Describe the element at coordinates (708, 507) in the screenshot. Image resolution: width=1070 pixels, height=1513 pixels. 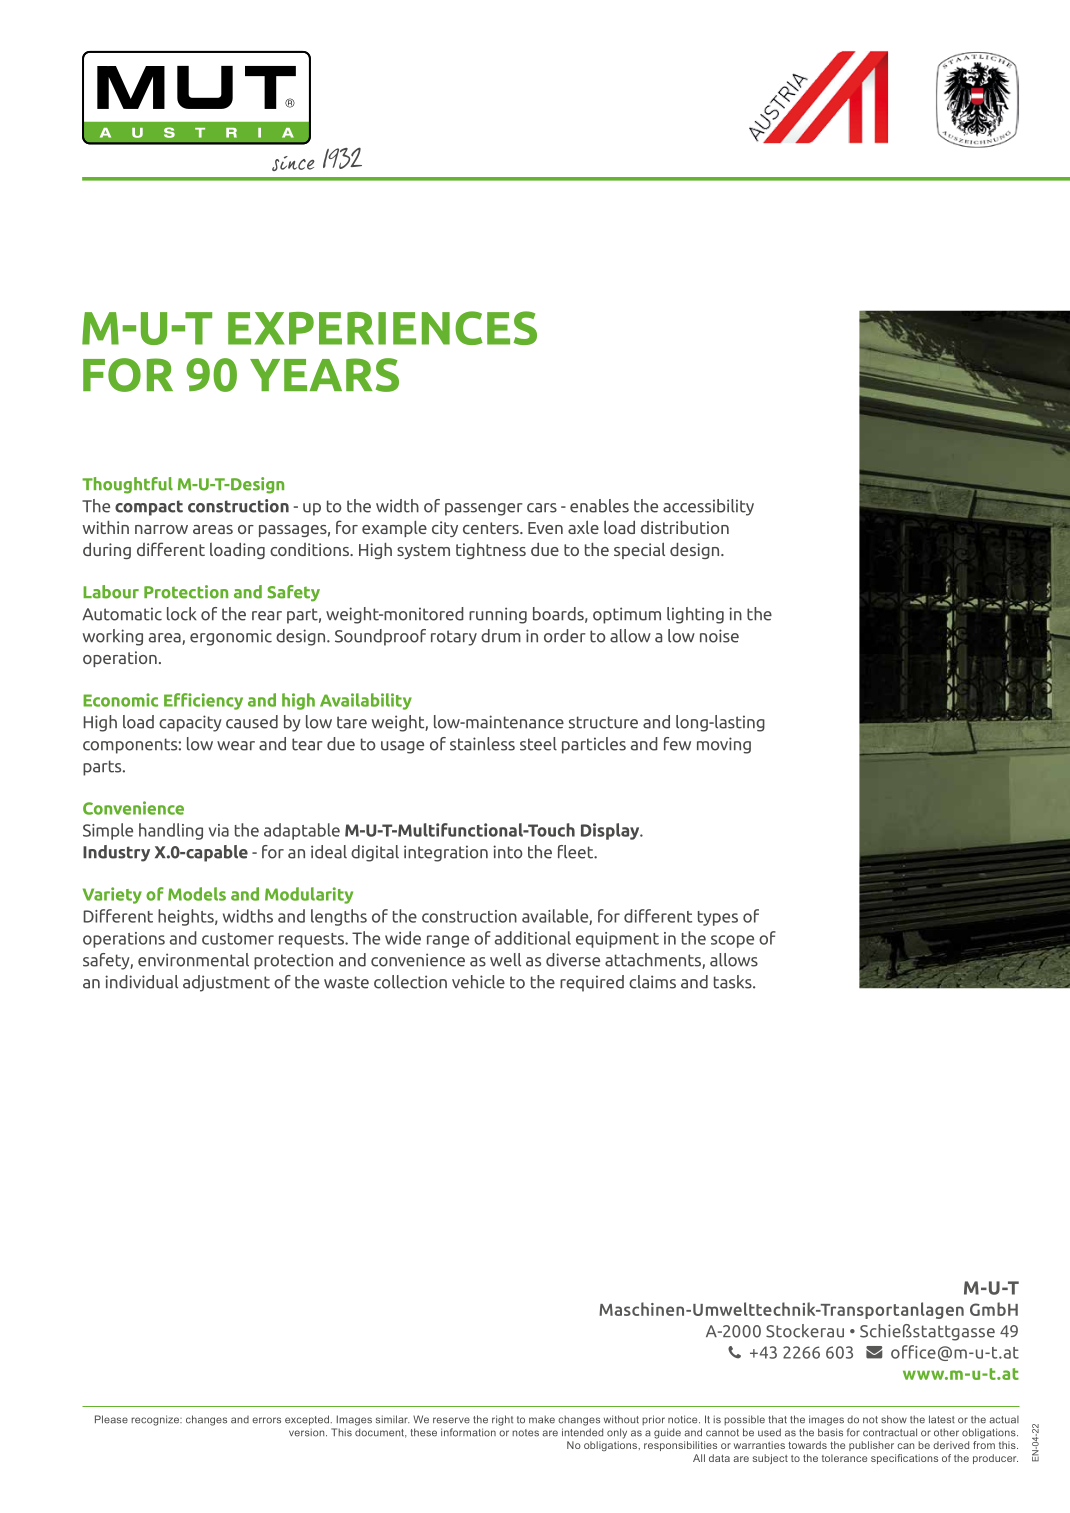
I see `accessibility` at that location.
